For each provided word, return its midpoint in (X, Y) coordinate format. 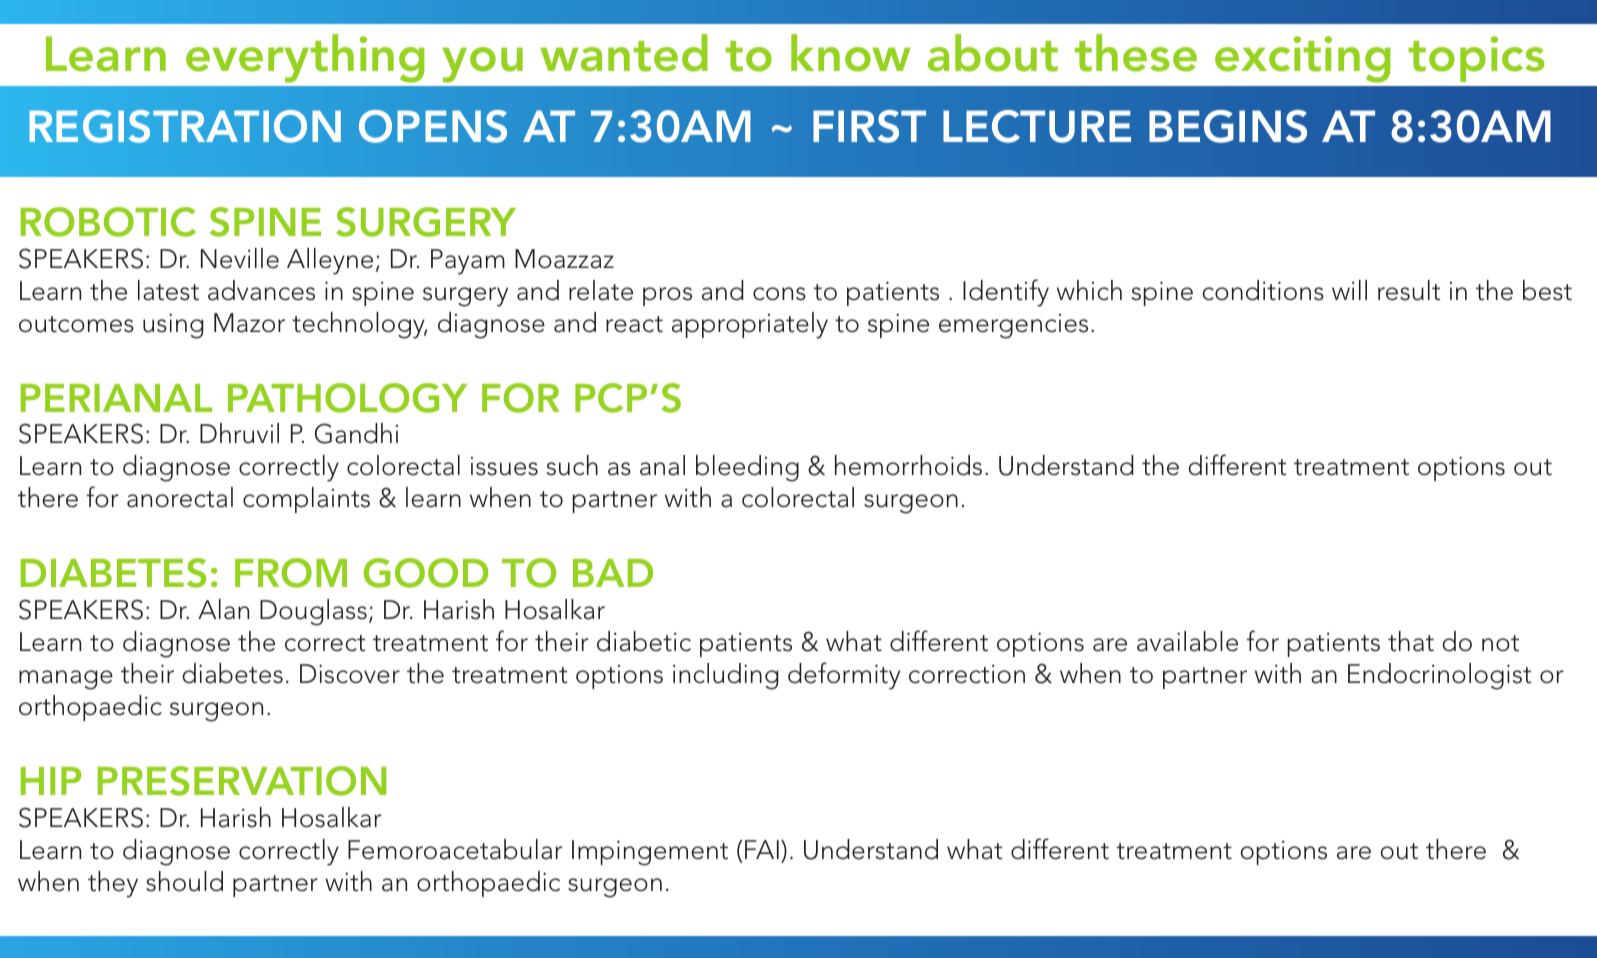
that (1411, 641)
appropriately (750, 325)
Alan (223, 609)
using (173, 326)
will (1349, 290)
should (184, 881)
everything (305, 58)
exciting (1303, 59)
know (851, 53)
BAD (613, 573)
